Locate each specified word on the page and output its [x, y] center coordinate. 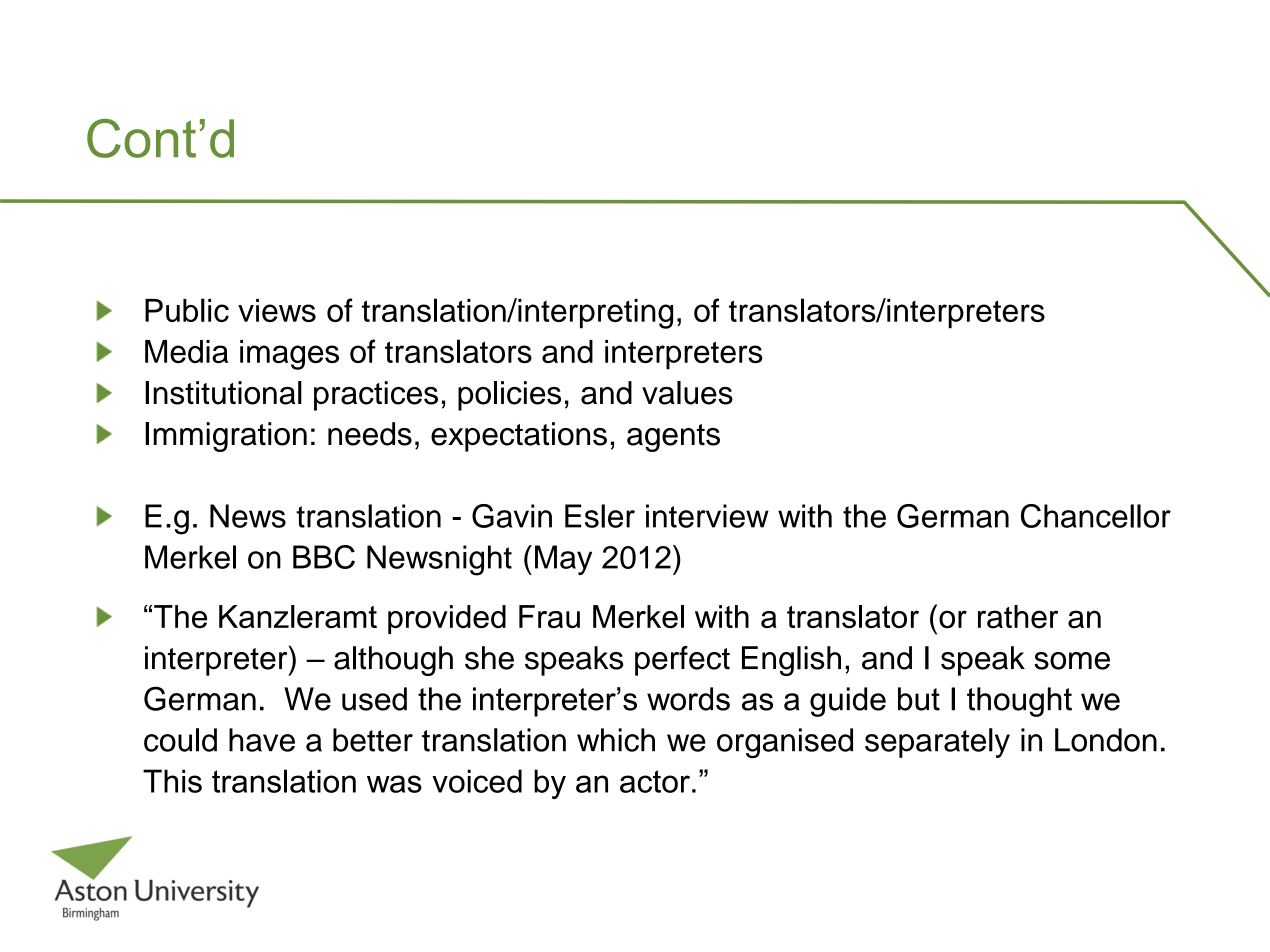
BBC [324, 557]
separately [937, 743]
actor [655, 781]
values [687, 393]
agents [673, 438]
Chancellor [1096, 516]
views [277, 310]
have [262, 740]
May [563, 560]
